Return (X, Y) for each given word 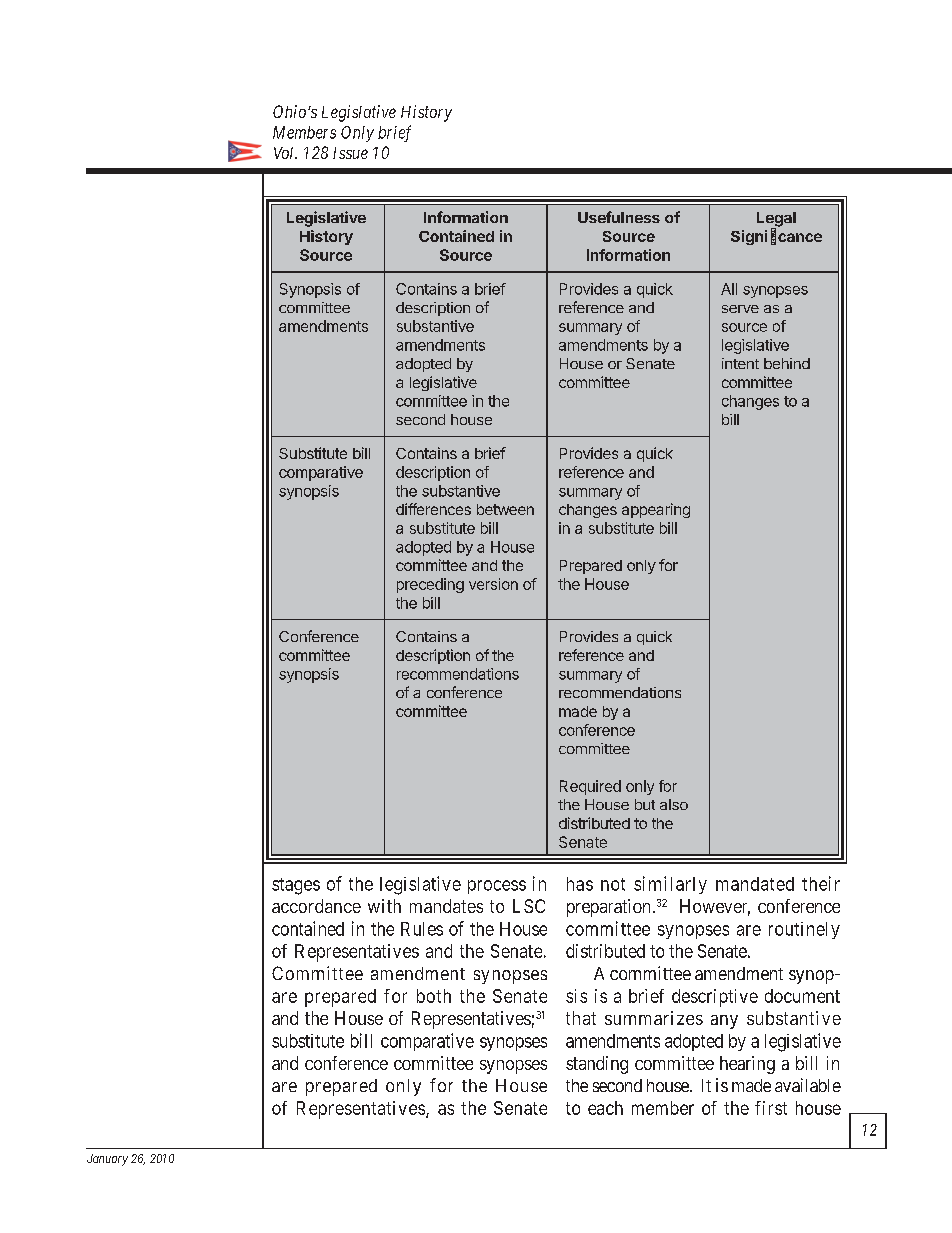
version (493, 584)
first (771, 1108)
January (107, 1160)
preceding (430, 585)
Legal (776, 220)
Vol (285, 153)
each (605, 1108)
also (674, 804)
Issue (350, 153)
